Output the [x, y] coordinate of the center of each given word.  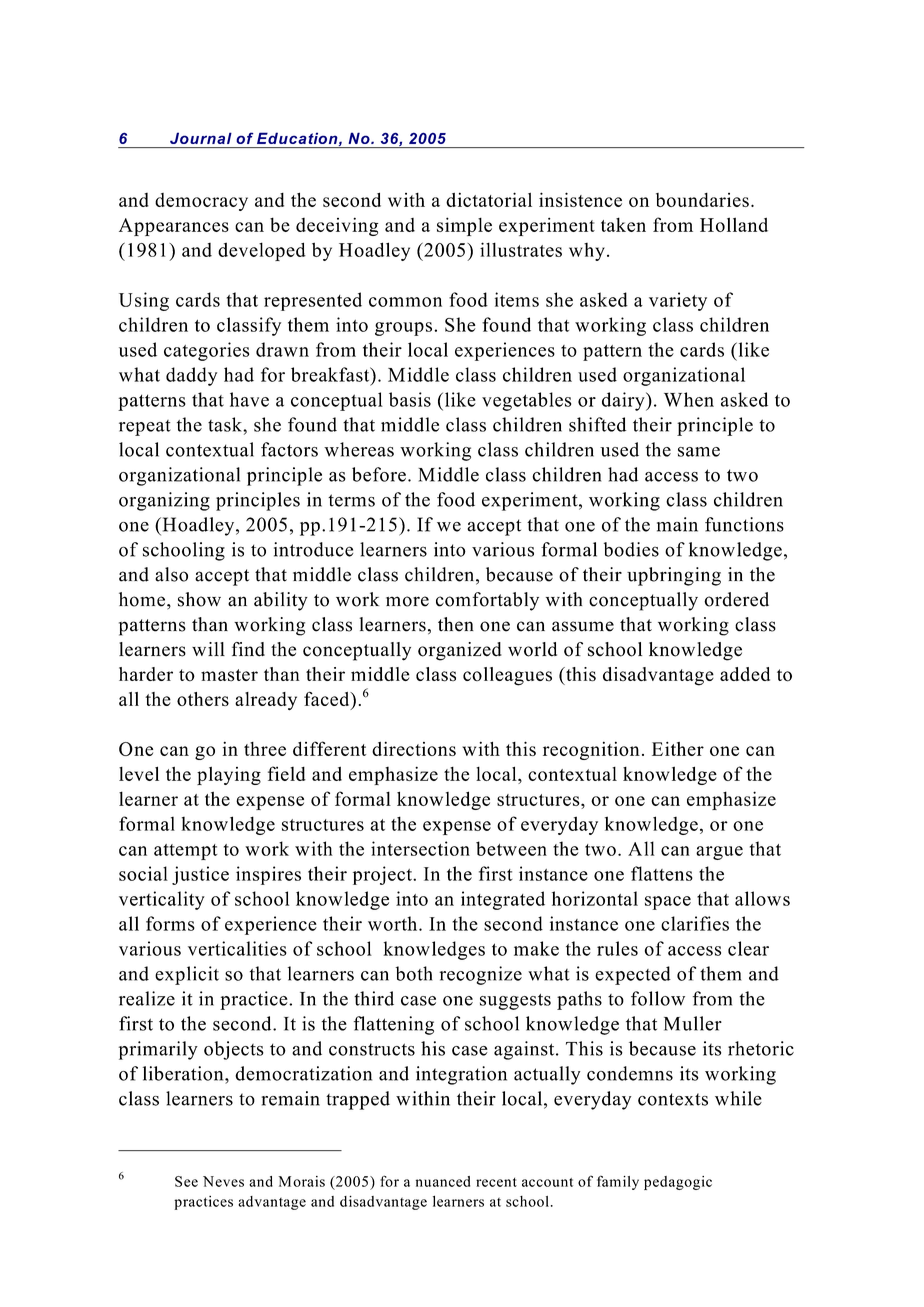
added [745, 674]
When [689, 399]
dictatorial [489, 199]
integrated [503, 900]
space [668, 903]
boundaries [702, 200]
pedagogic [678, 1183]
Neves [223, 1181]
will [208, 649]
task [226, 424]
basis [410, 399]
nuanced [443, 1181]
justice [200, 875]
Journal [201, 138]
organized [460, 651]
